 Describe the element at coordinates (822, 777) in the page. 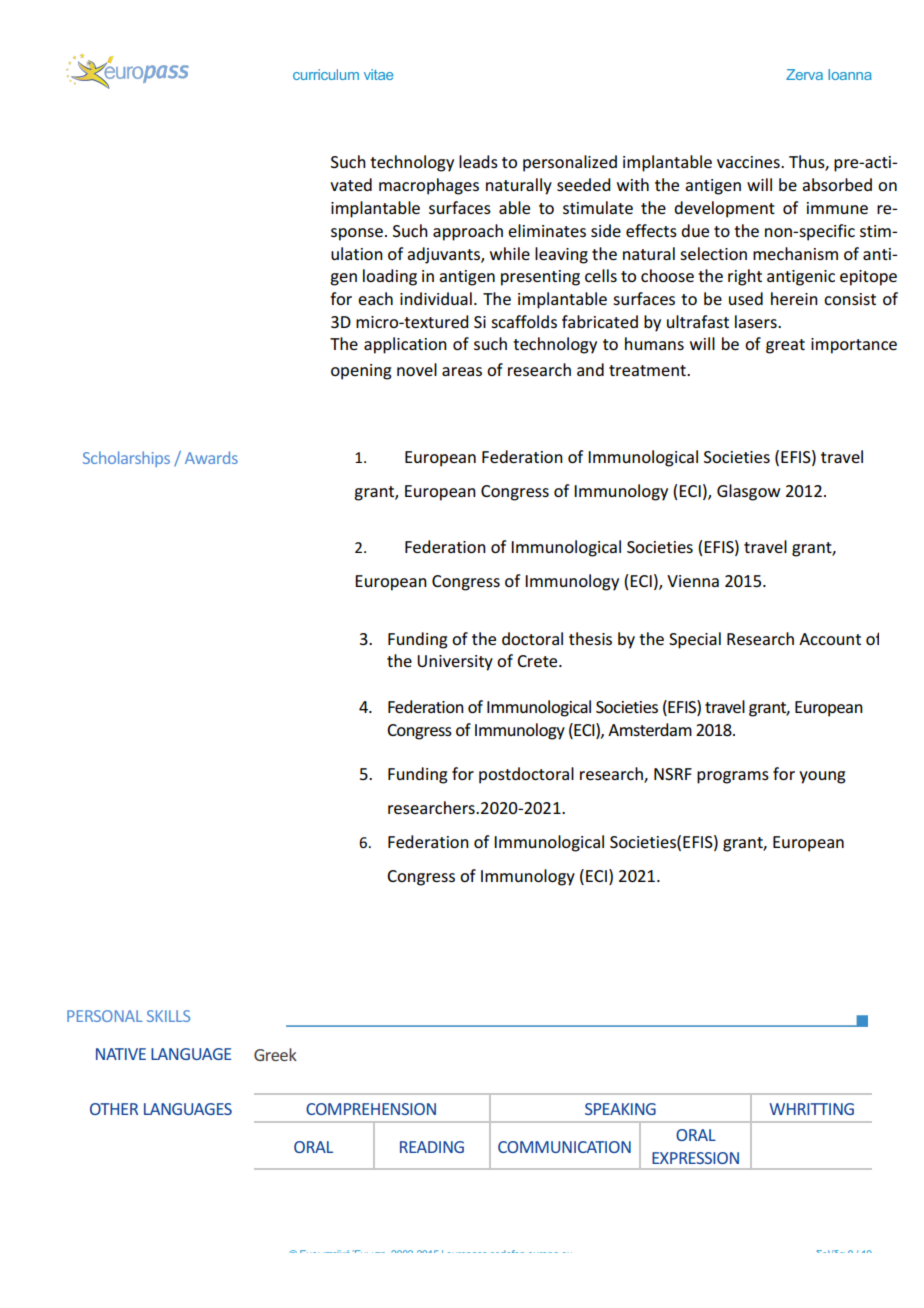

I see `young` at that location.
